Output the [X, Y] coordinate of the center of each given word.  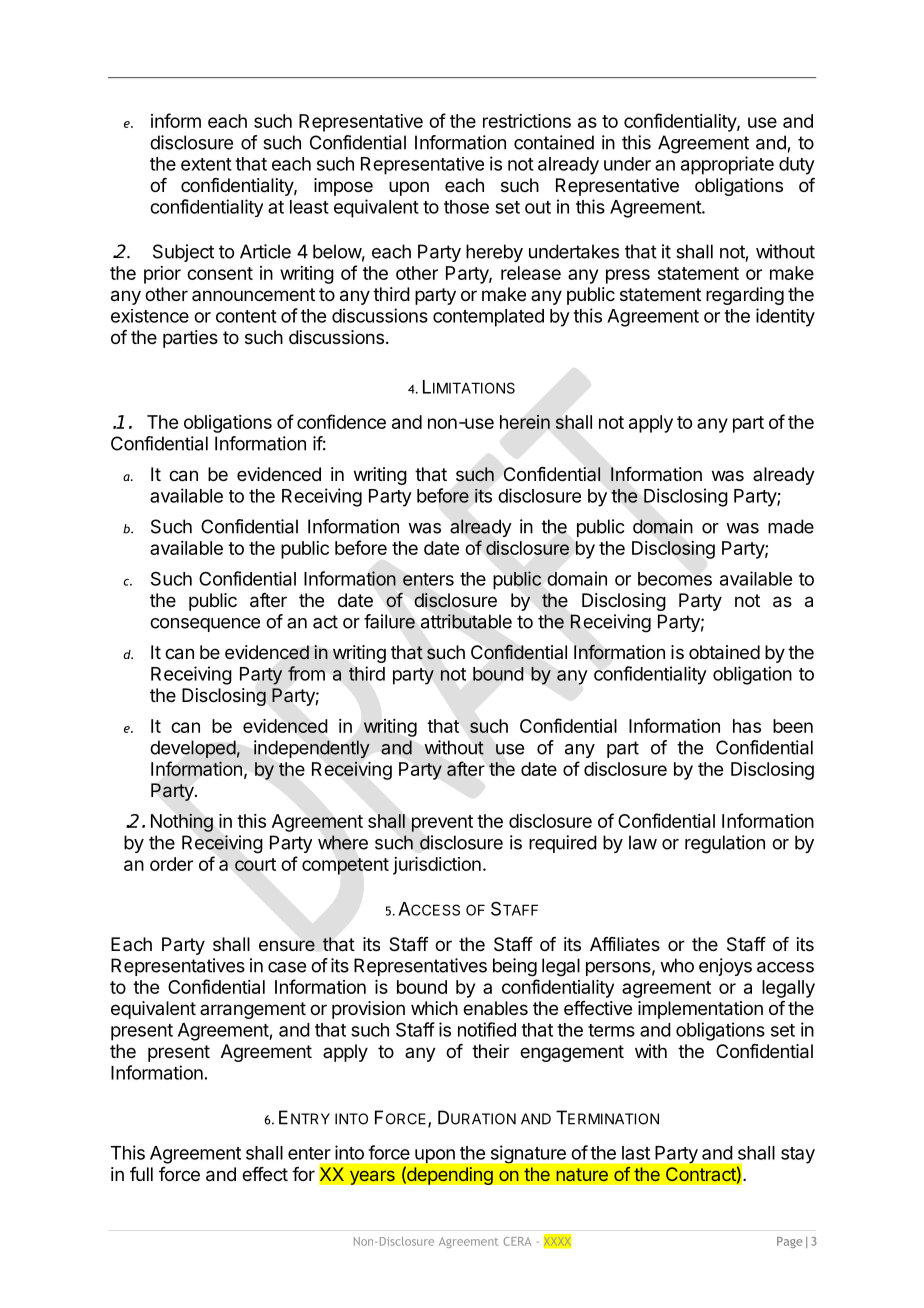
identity [785, 317]
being [515, 967]
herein [525, 422]
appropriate [727, 165]
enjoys [725, 967]
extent [206, 164]
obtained [724, 652]
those [466, 207]
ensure [287, 945]
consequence [205, 625]
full [141, 1174]
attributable [466, 621]
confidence [341, 421]
